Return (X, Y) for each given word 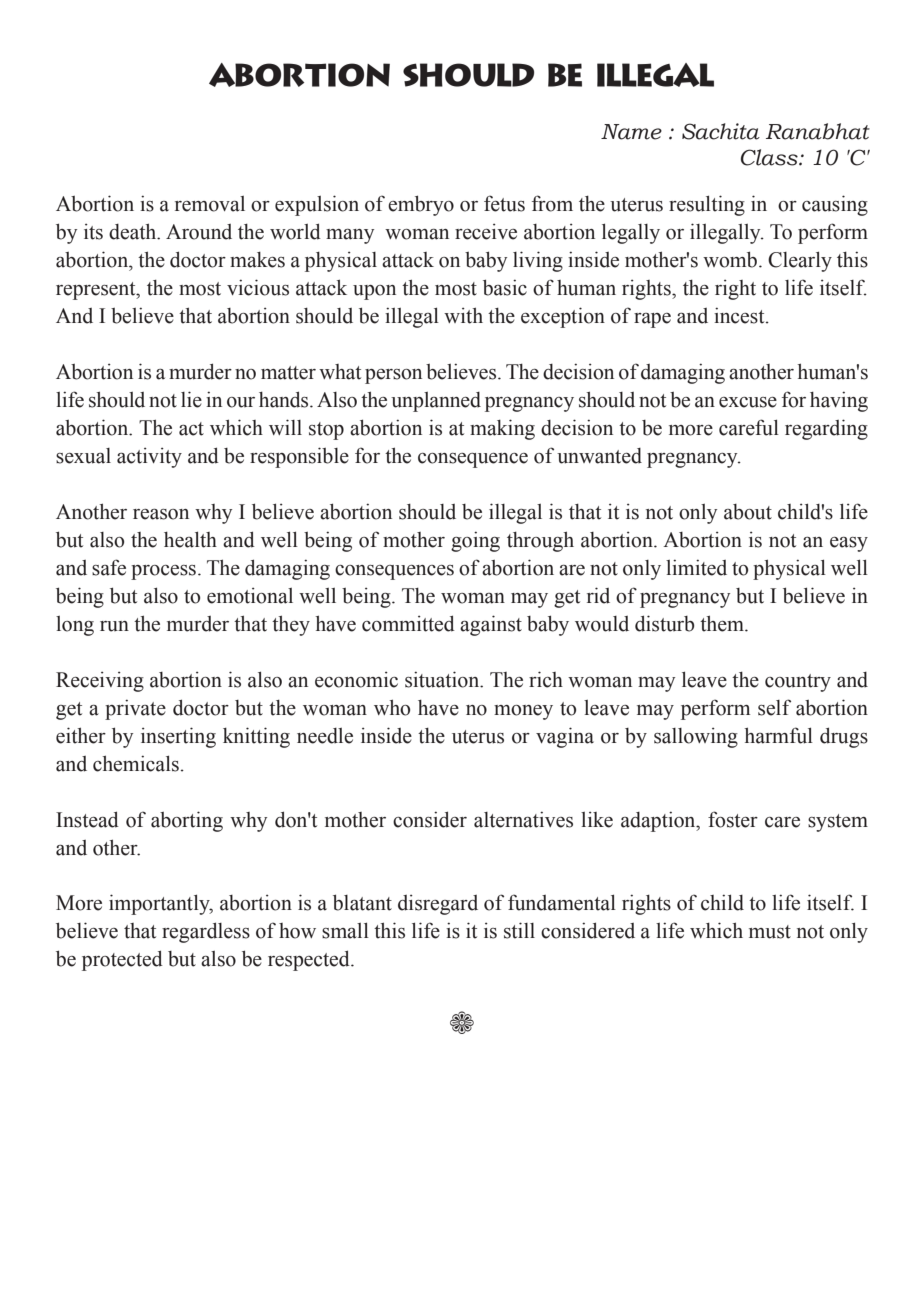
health (190, 539)
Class (770, 157)
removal (210, 204)
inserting (178, 737)
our (241, 402)
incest (740, 315)
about (748, 512)
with (463, 315)
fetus (504, 203)
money (523, 712)
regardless (206, 932)
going (475, 541)
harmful (779, 735)
